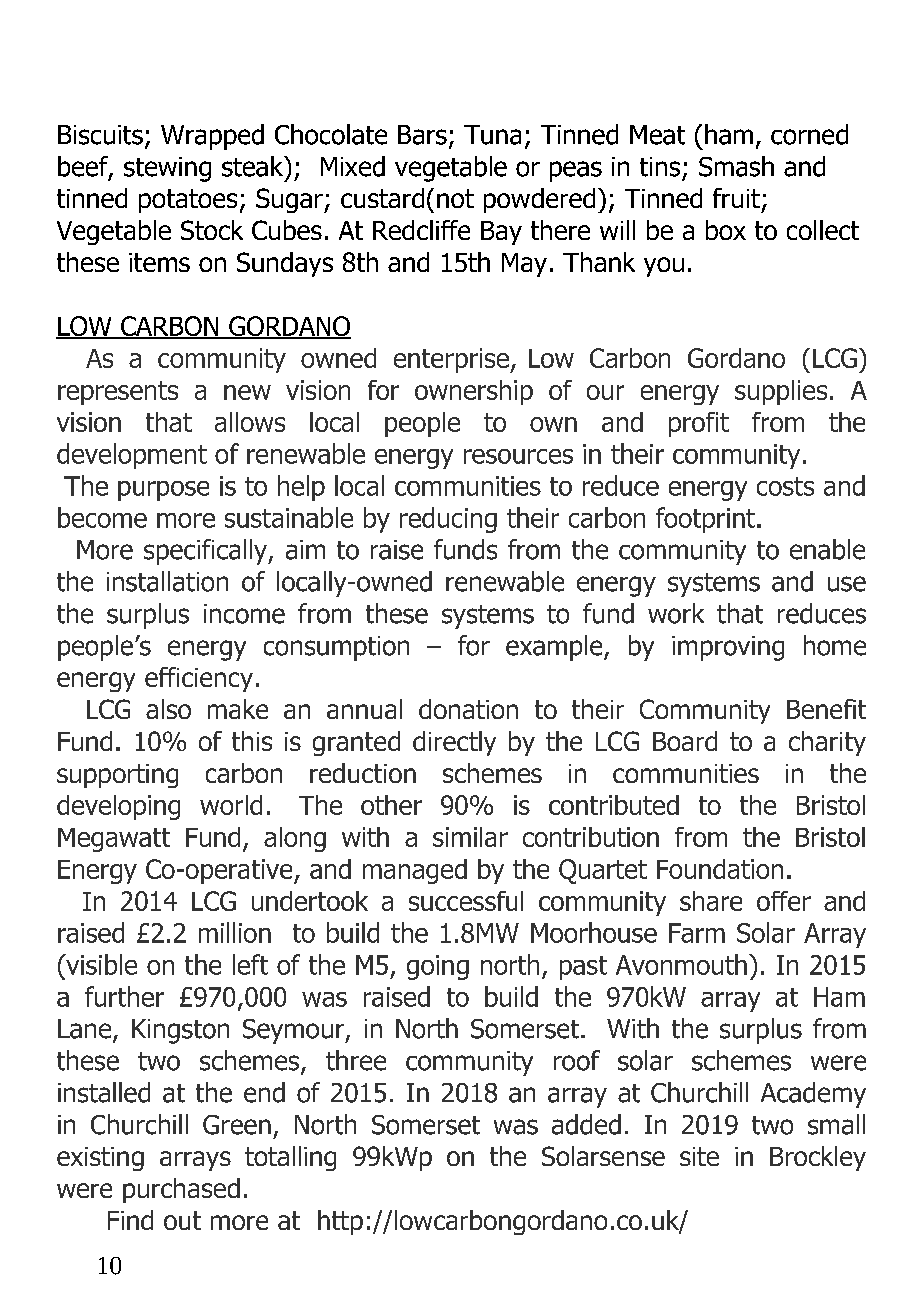 This screenshot has height=1311, width=924. Describe the element at coordinates (167, 169) in the screenshot. I see `stewing` at that location.
